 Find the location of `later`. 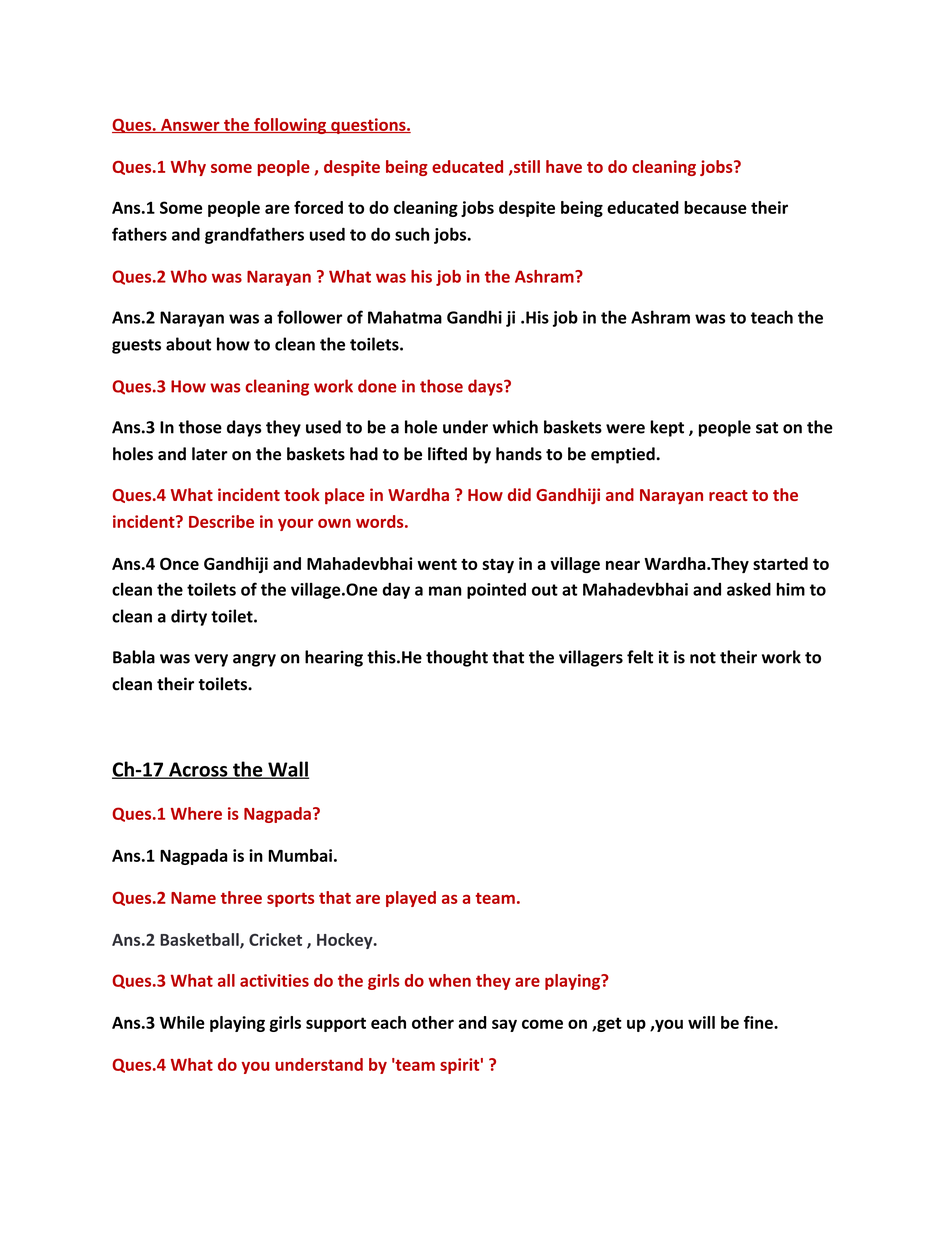

later is located at coordinates (210, 454).
